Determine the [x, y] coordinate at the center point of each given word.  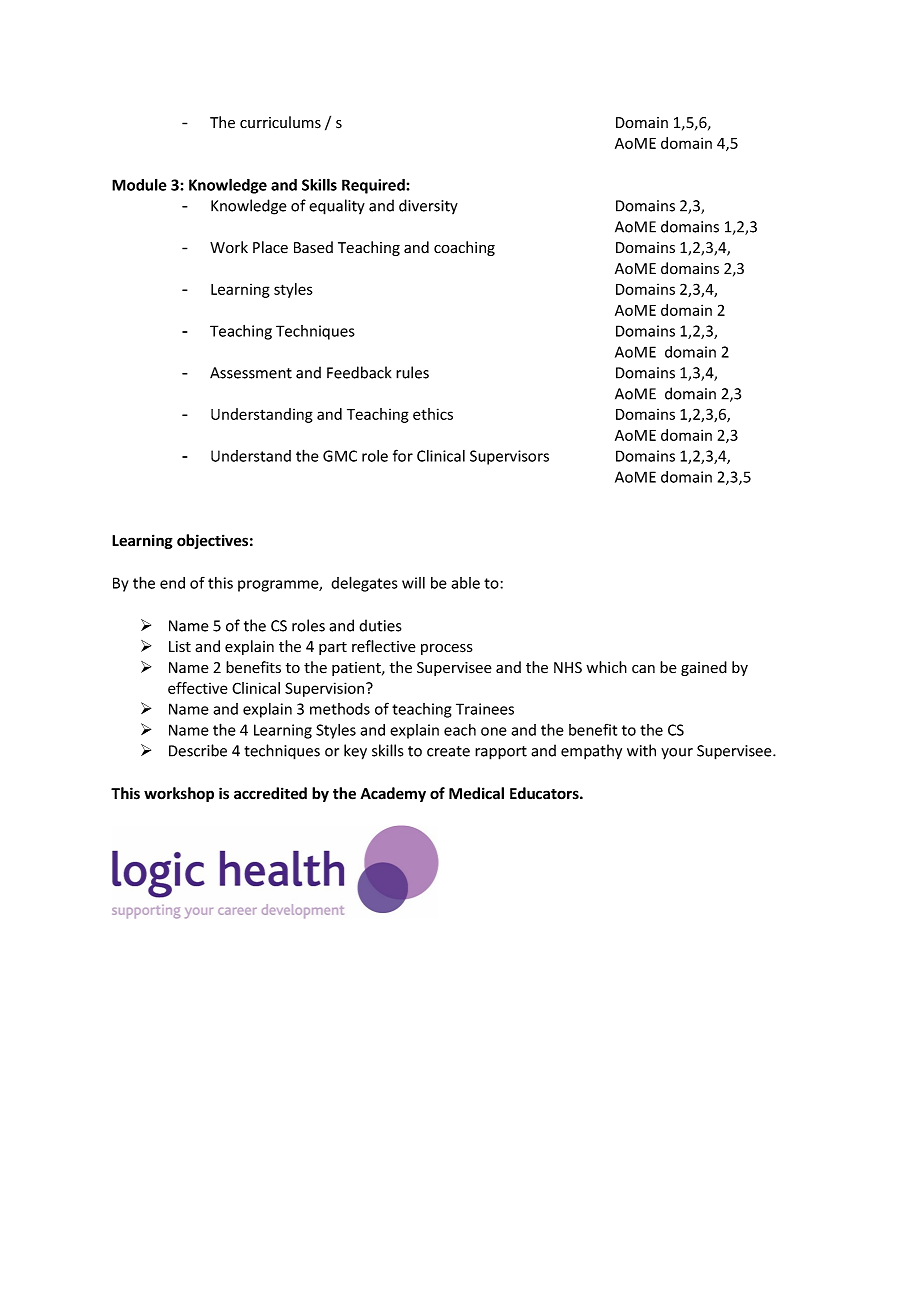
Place [270, 247]
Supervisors [509, 457]
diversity [428, 206]
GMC [340, 456]
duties [380, 625]
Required [374, 186]
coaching [464, 248]
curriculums [280, 122]
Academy [393, 794]
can [643, 669]
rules [412, 372]
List [180, 646]
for [403, 455]
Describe [198, 750]
